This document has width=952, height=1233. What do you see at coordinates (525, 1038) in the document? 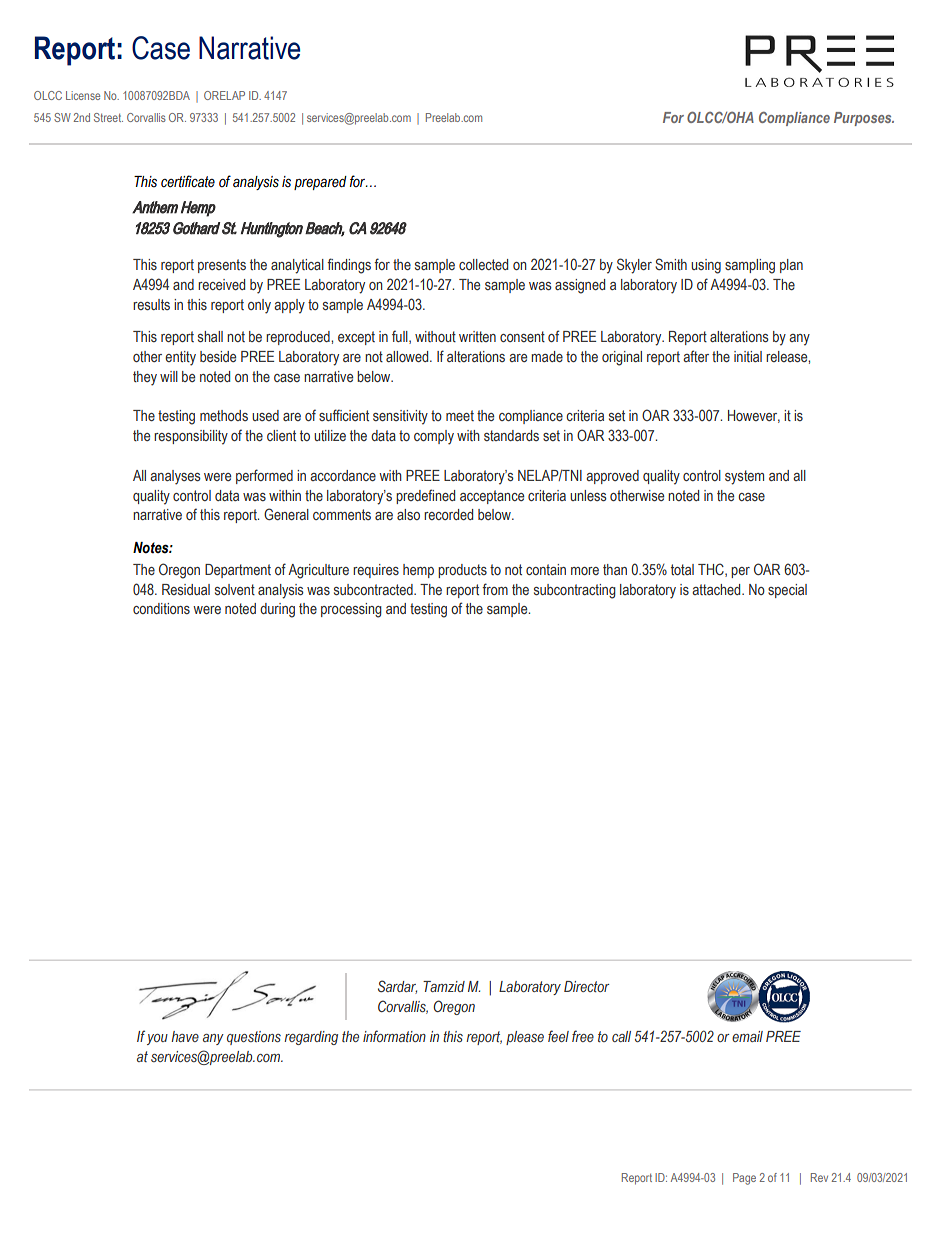
I see `please` at bounding box center [525, 1038].
